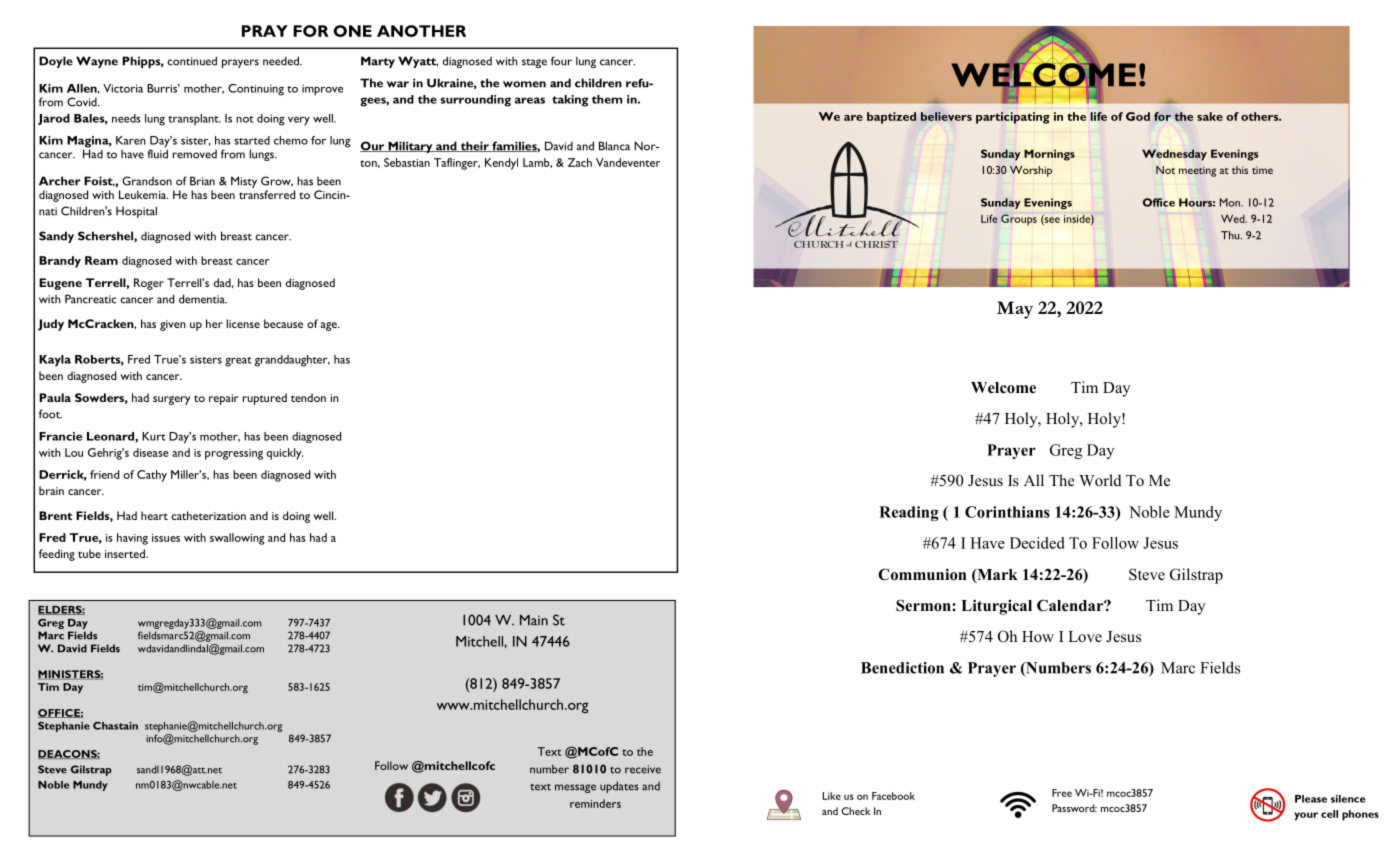 Image resolution: width=1400 pixels, height=850 pixels. What do you see at coordinates (561, 61) in the screenshot?
I see `four` at bounding box center [561, 61].
